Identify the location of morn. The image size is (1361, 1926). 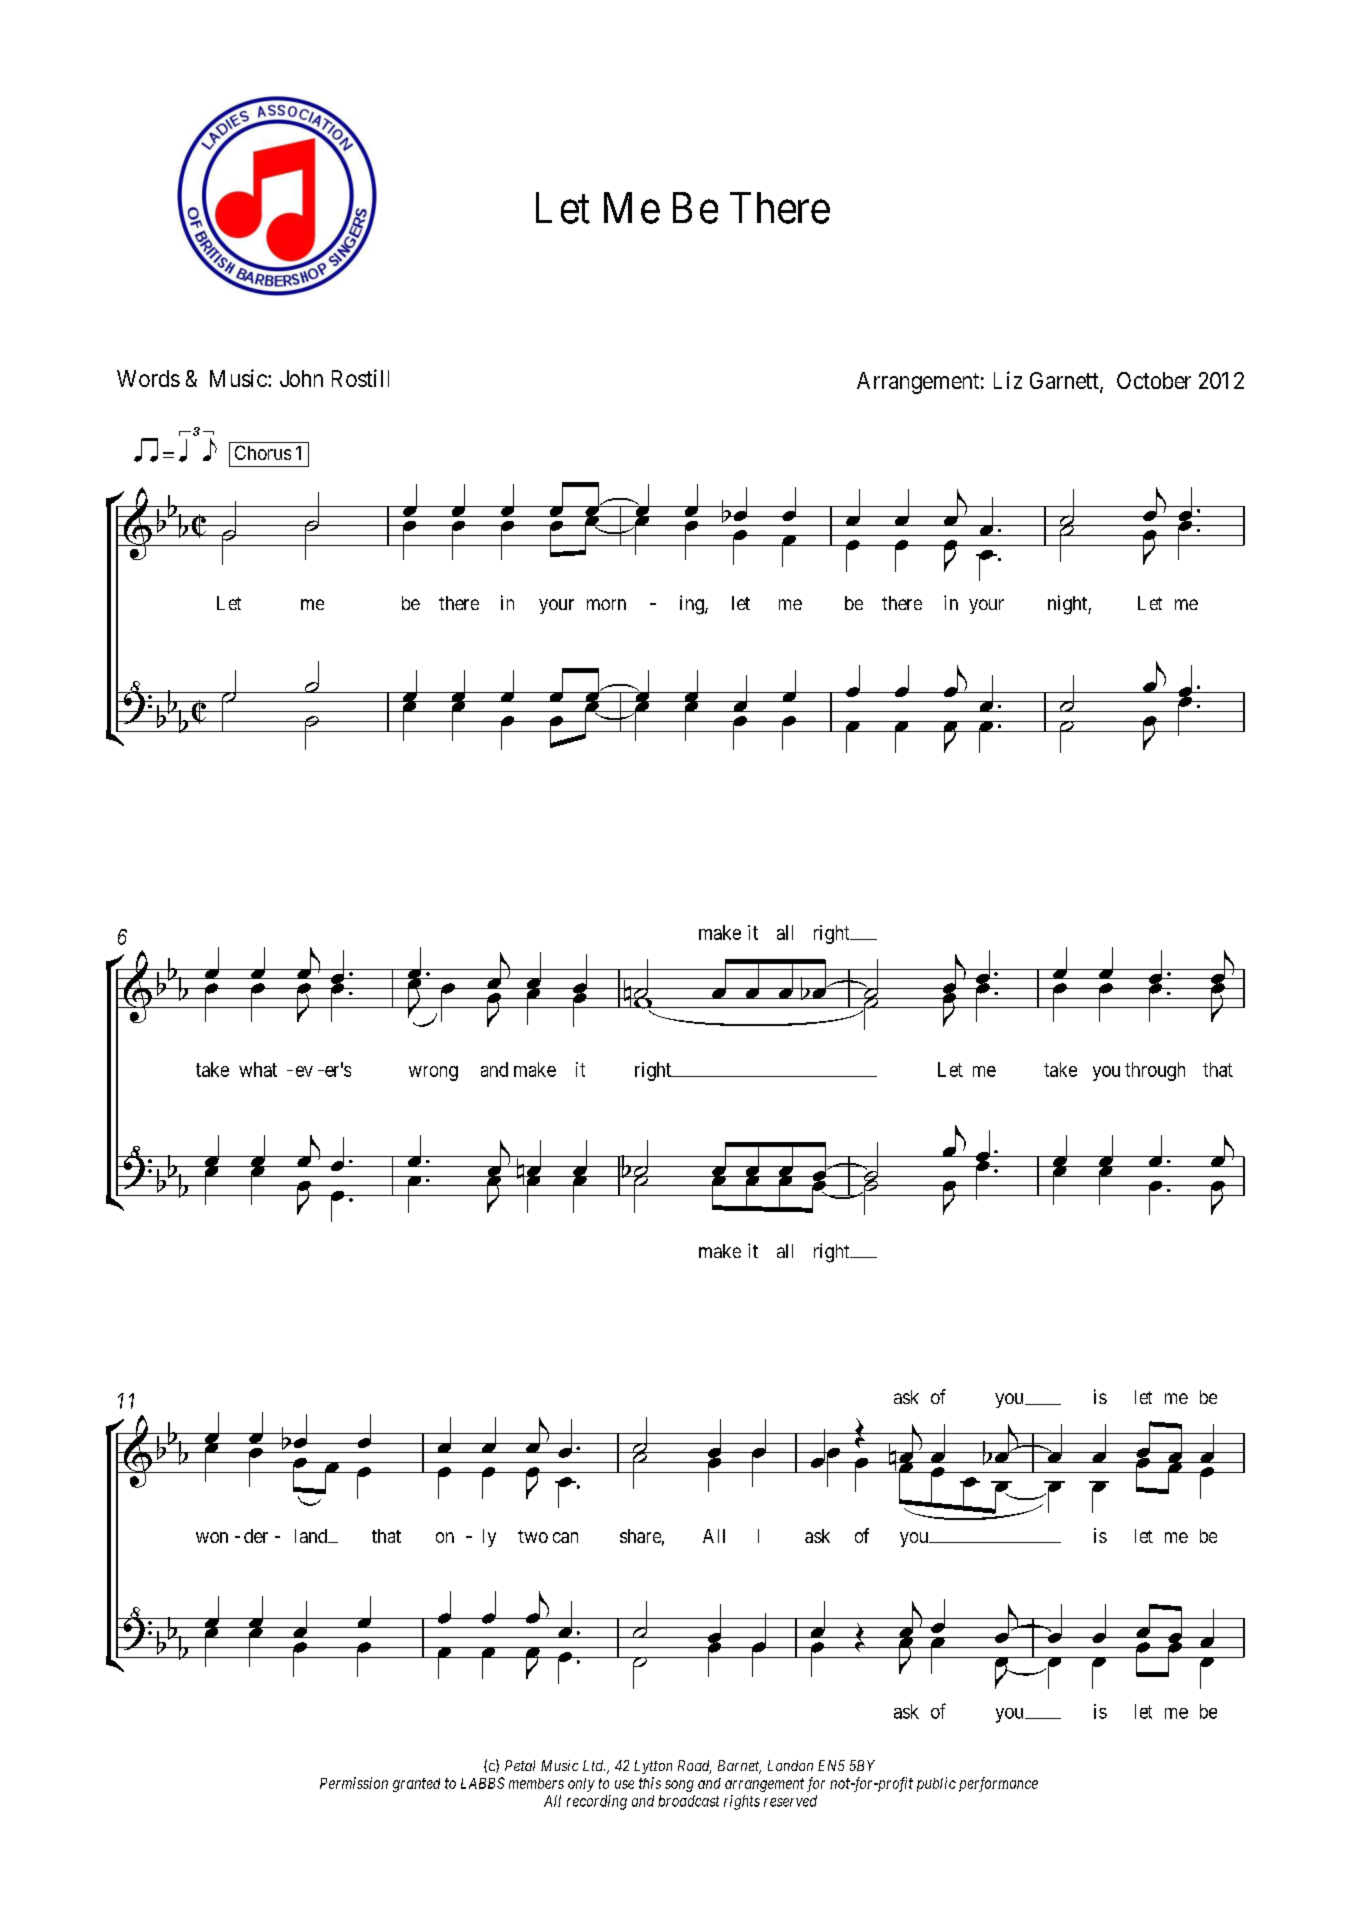
(606, 604).
